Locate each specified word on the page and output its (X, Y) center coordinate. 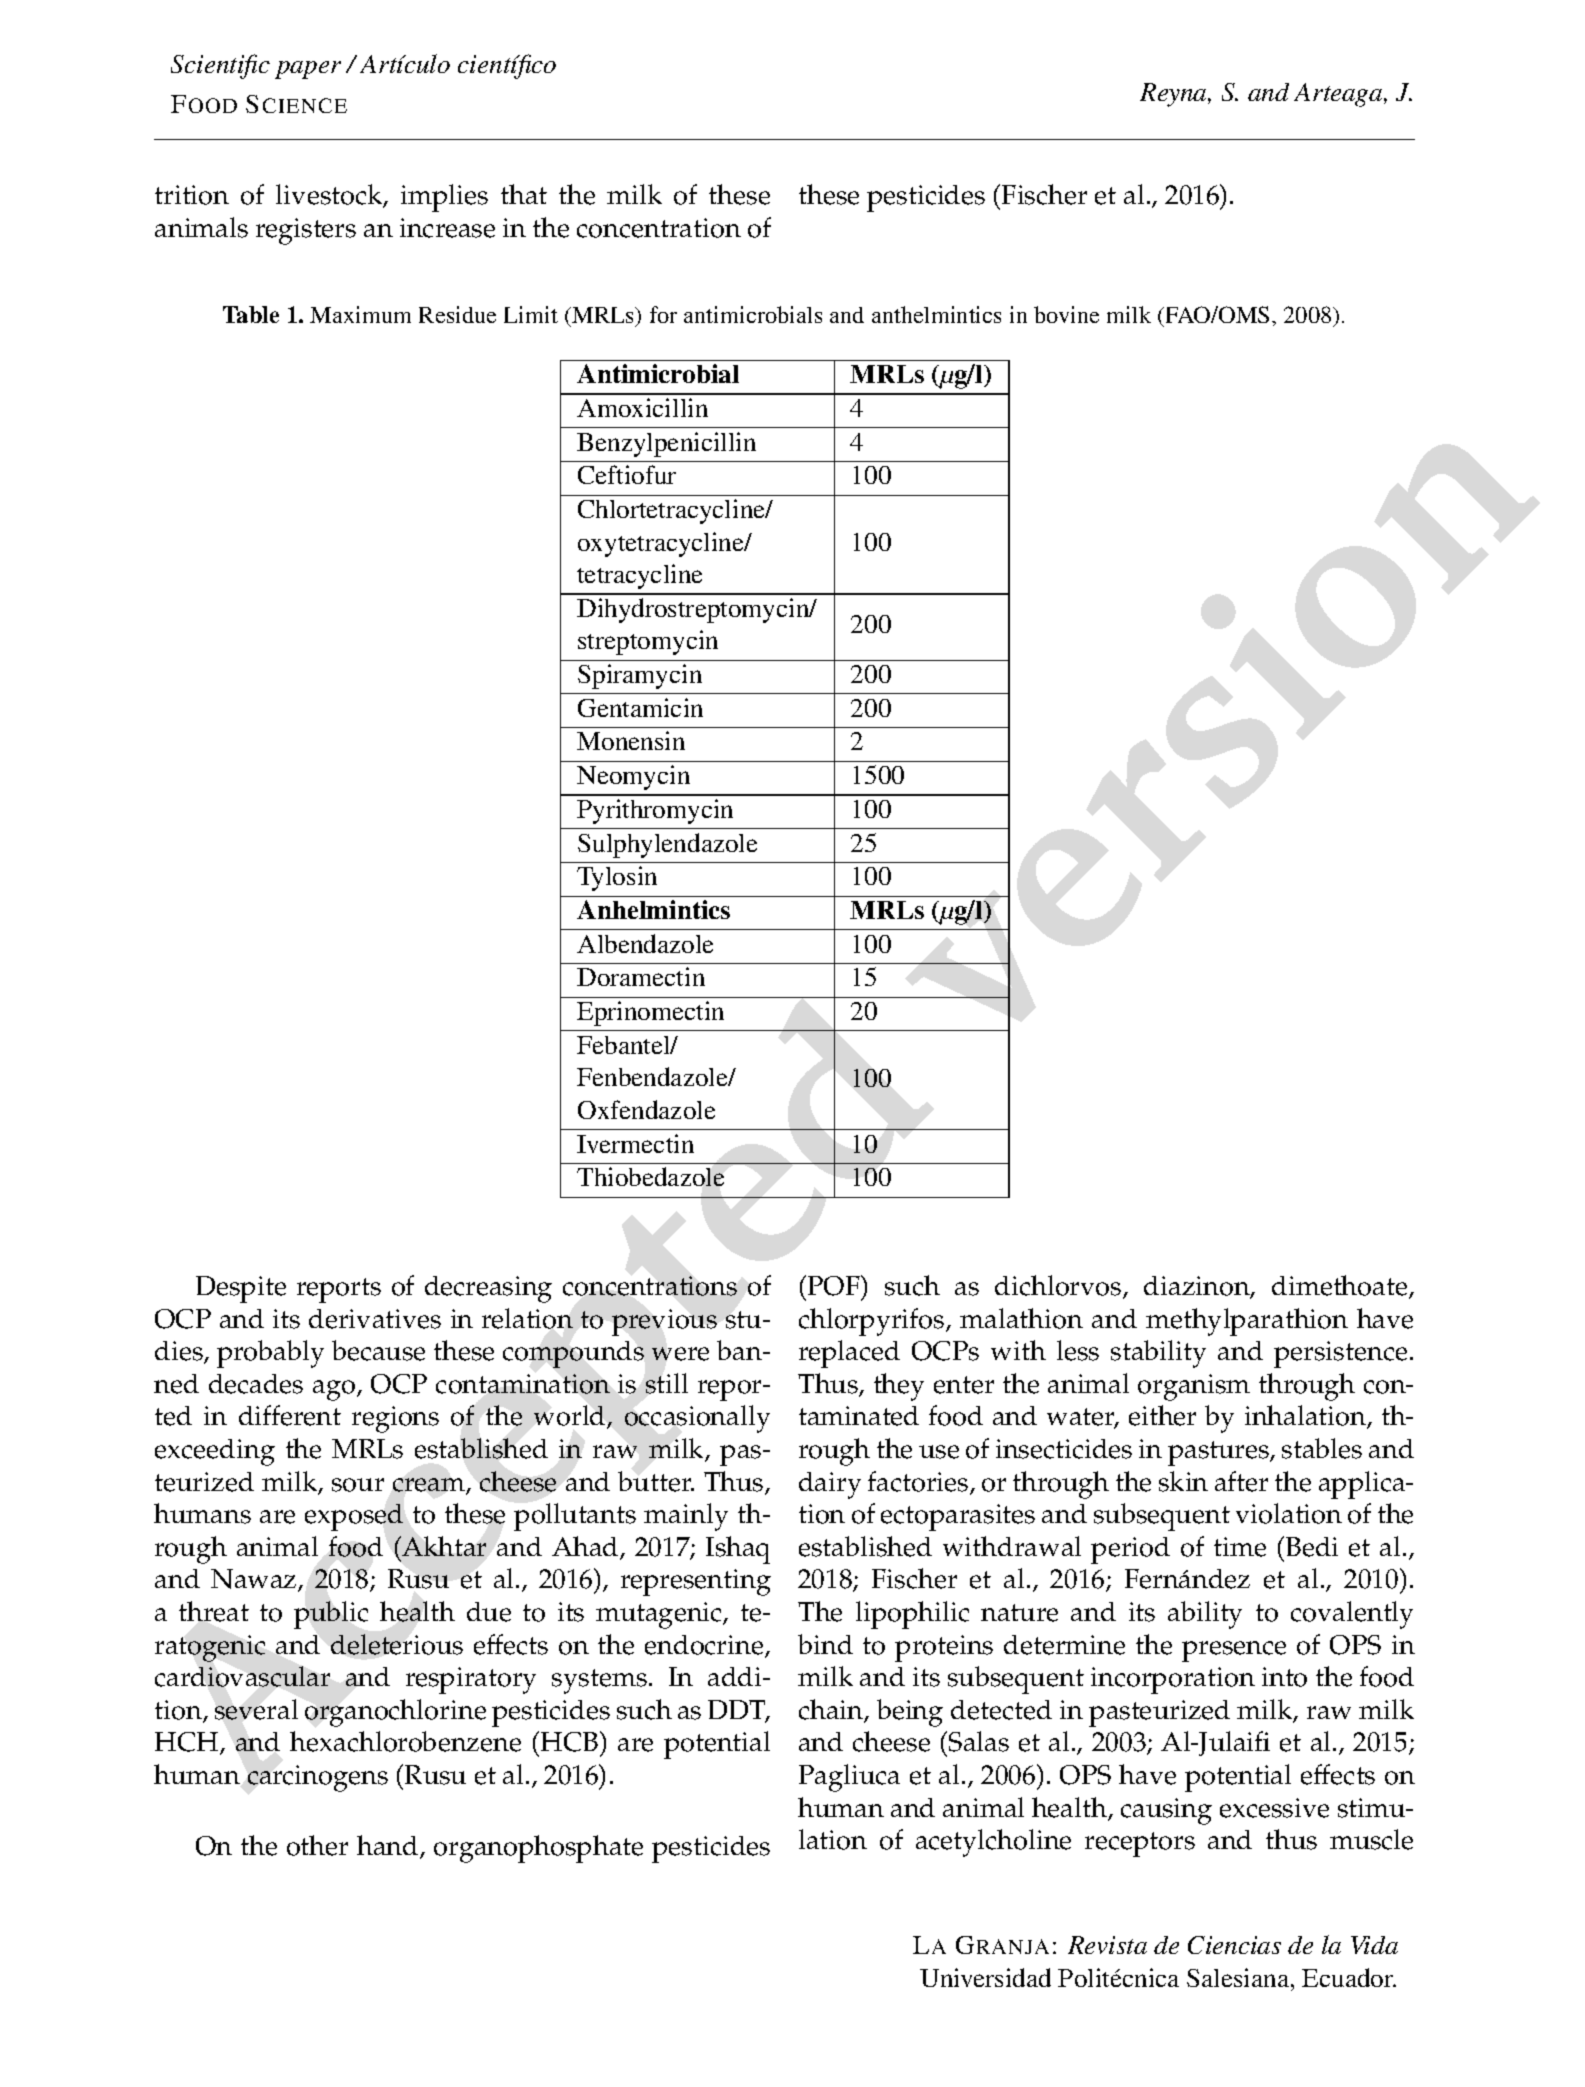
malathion (1021, 1318)
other (317, 1845)
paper (308, 70)
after (1241, 1481)
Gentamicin (640, 707)
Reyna (1174, 95)
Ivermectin (635, 1143)
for (663, 314)
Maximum (360, 314)
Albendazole (645, 943)
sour (358, 1485)
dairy (830, 1485)
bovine (1066, 314)
